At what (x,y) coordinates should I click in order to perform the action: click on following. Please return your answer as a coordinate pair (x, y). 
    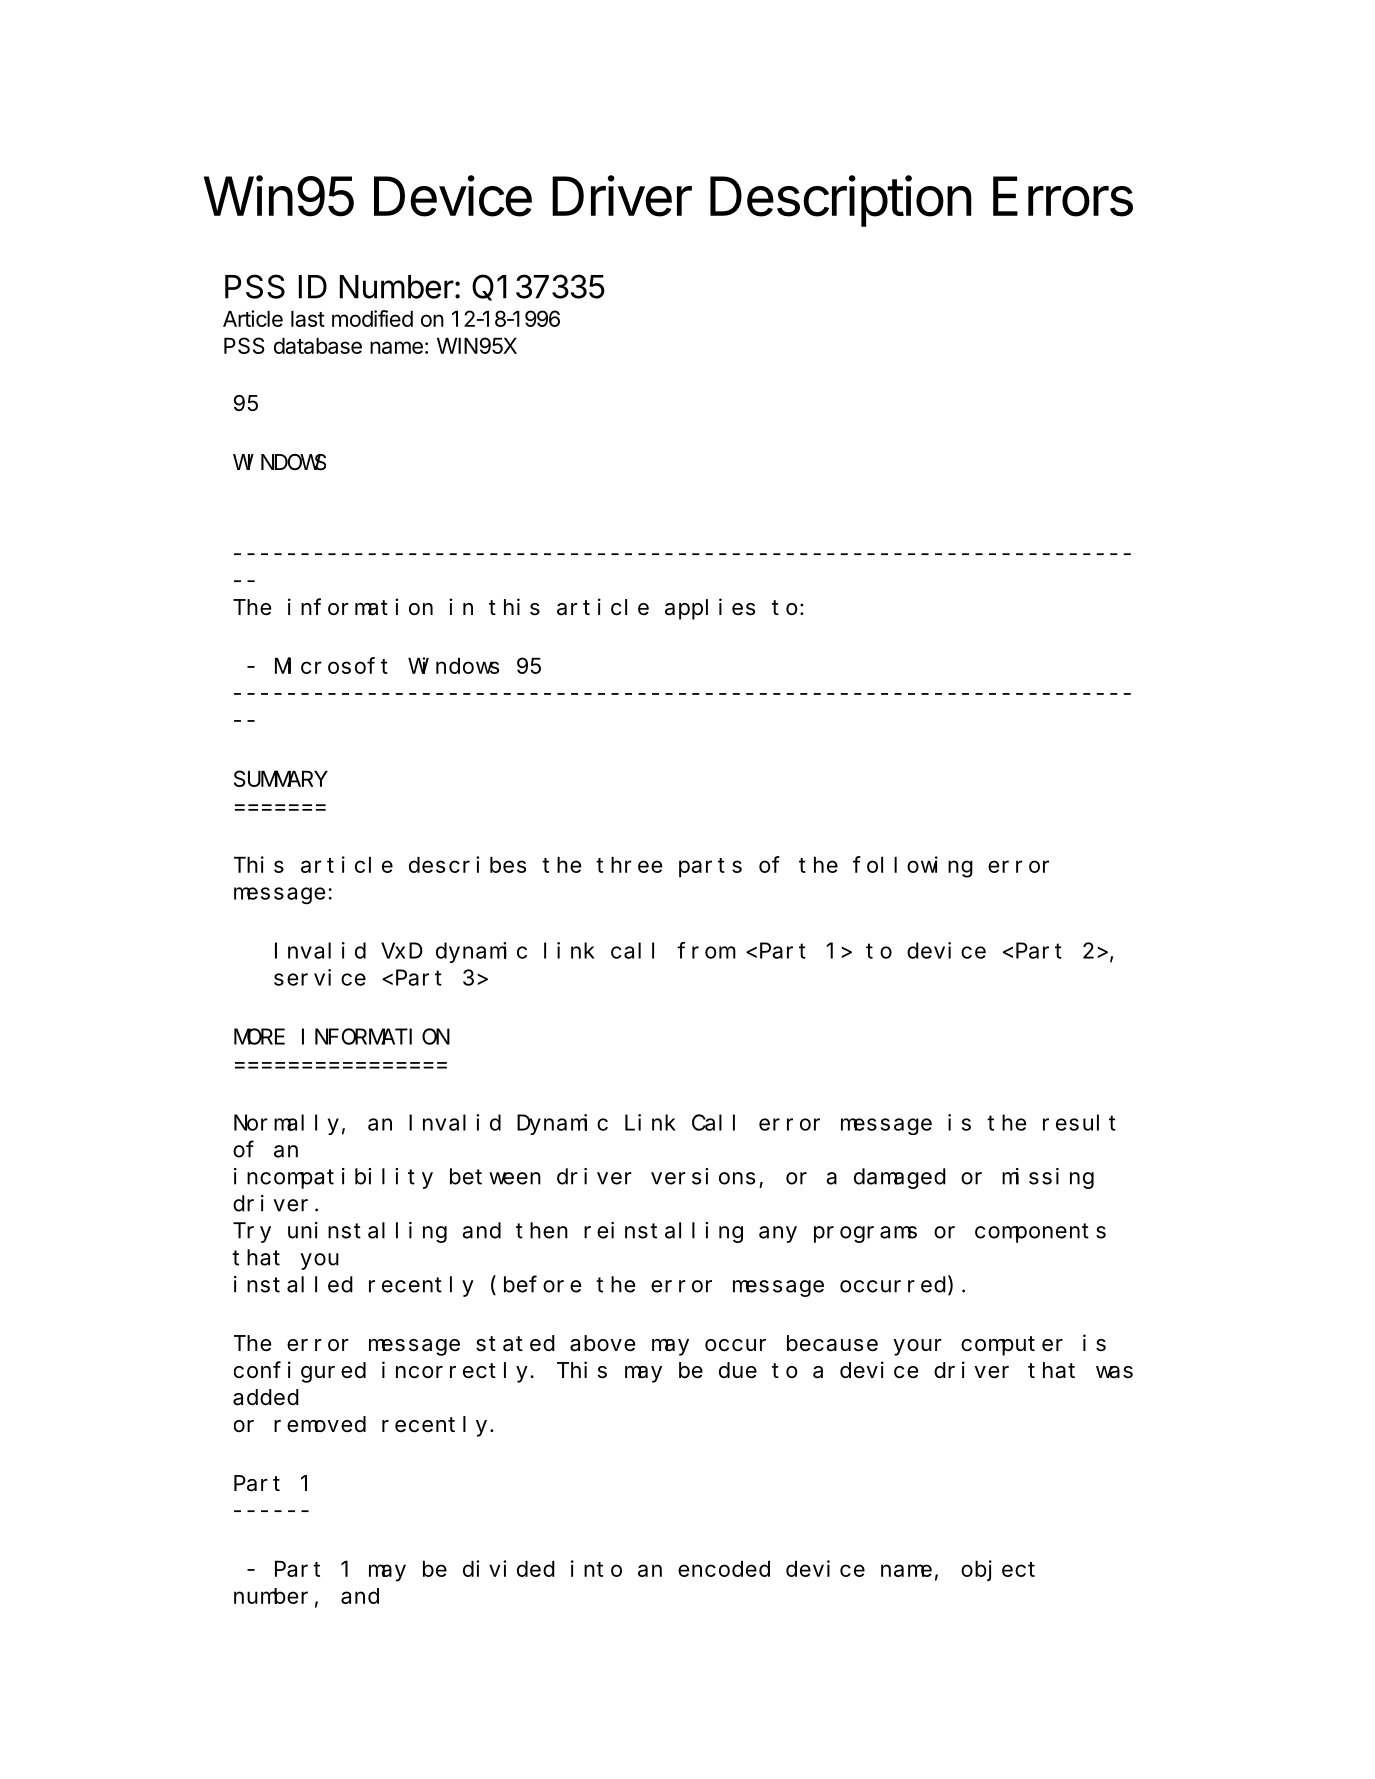
    Looking at the image, I should click on (913, 867).
